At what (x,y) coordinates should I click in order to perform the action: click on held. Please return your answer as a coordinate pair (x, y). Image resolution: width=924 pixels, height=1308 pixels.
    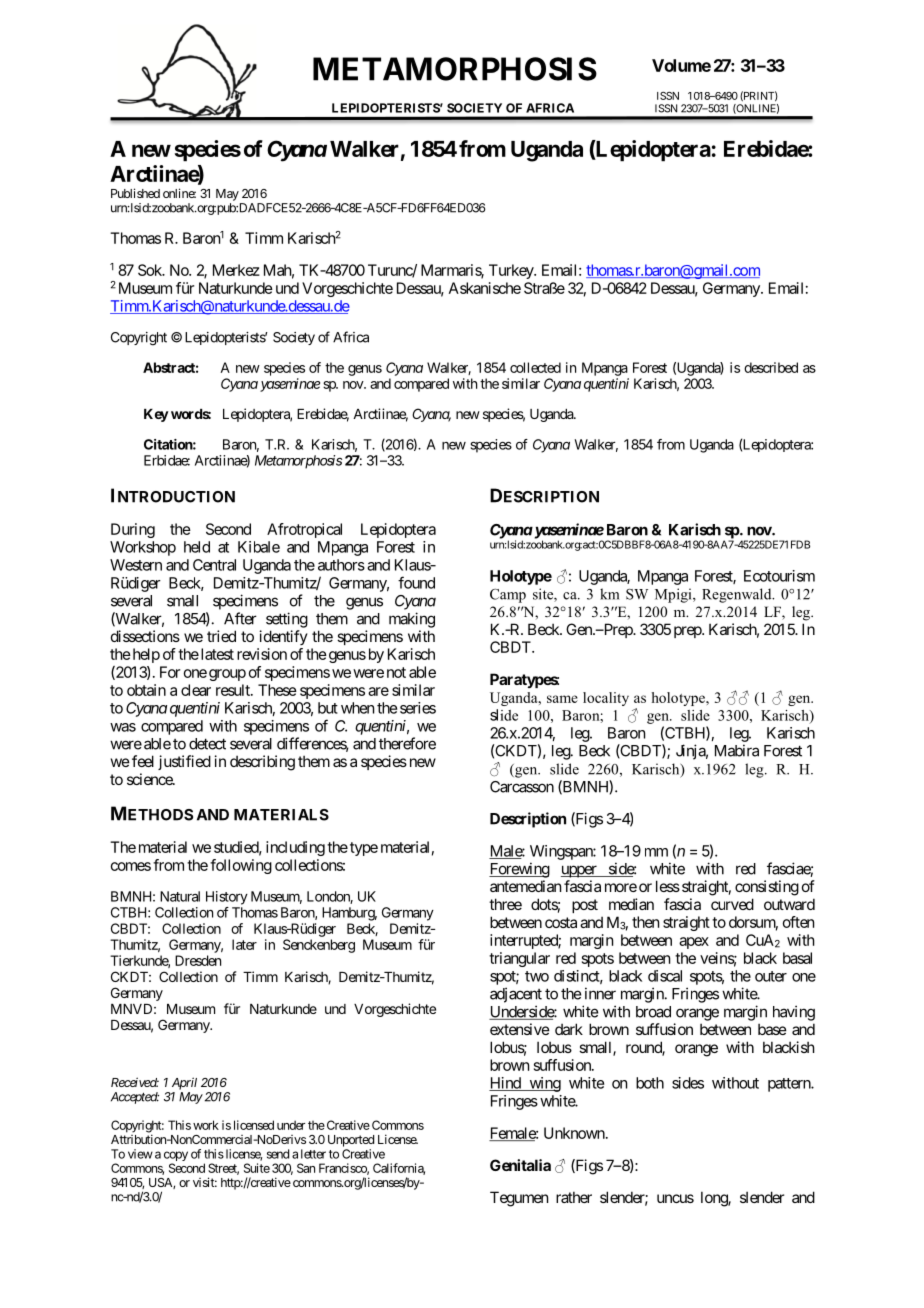
    Looking at the image, I should click on (197, 547).
